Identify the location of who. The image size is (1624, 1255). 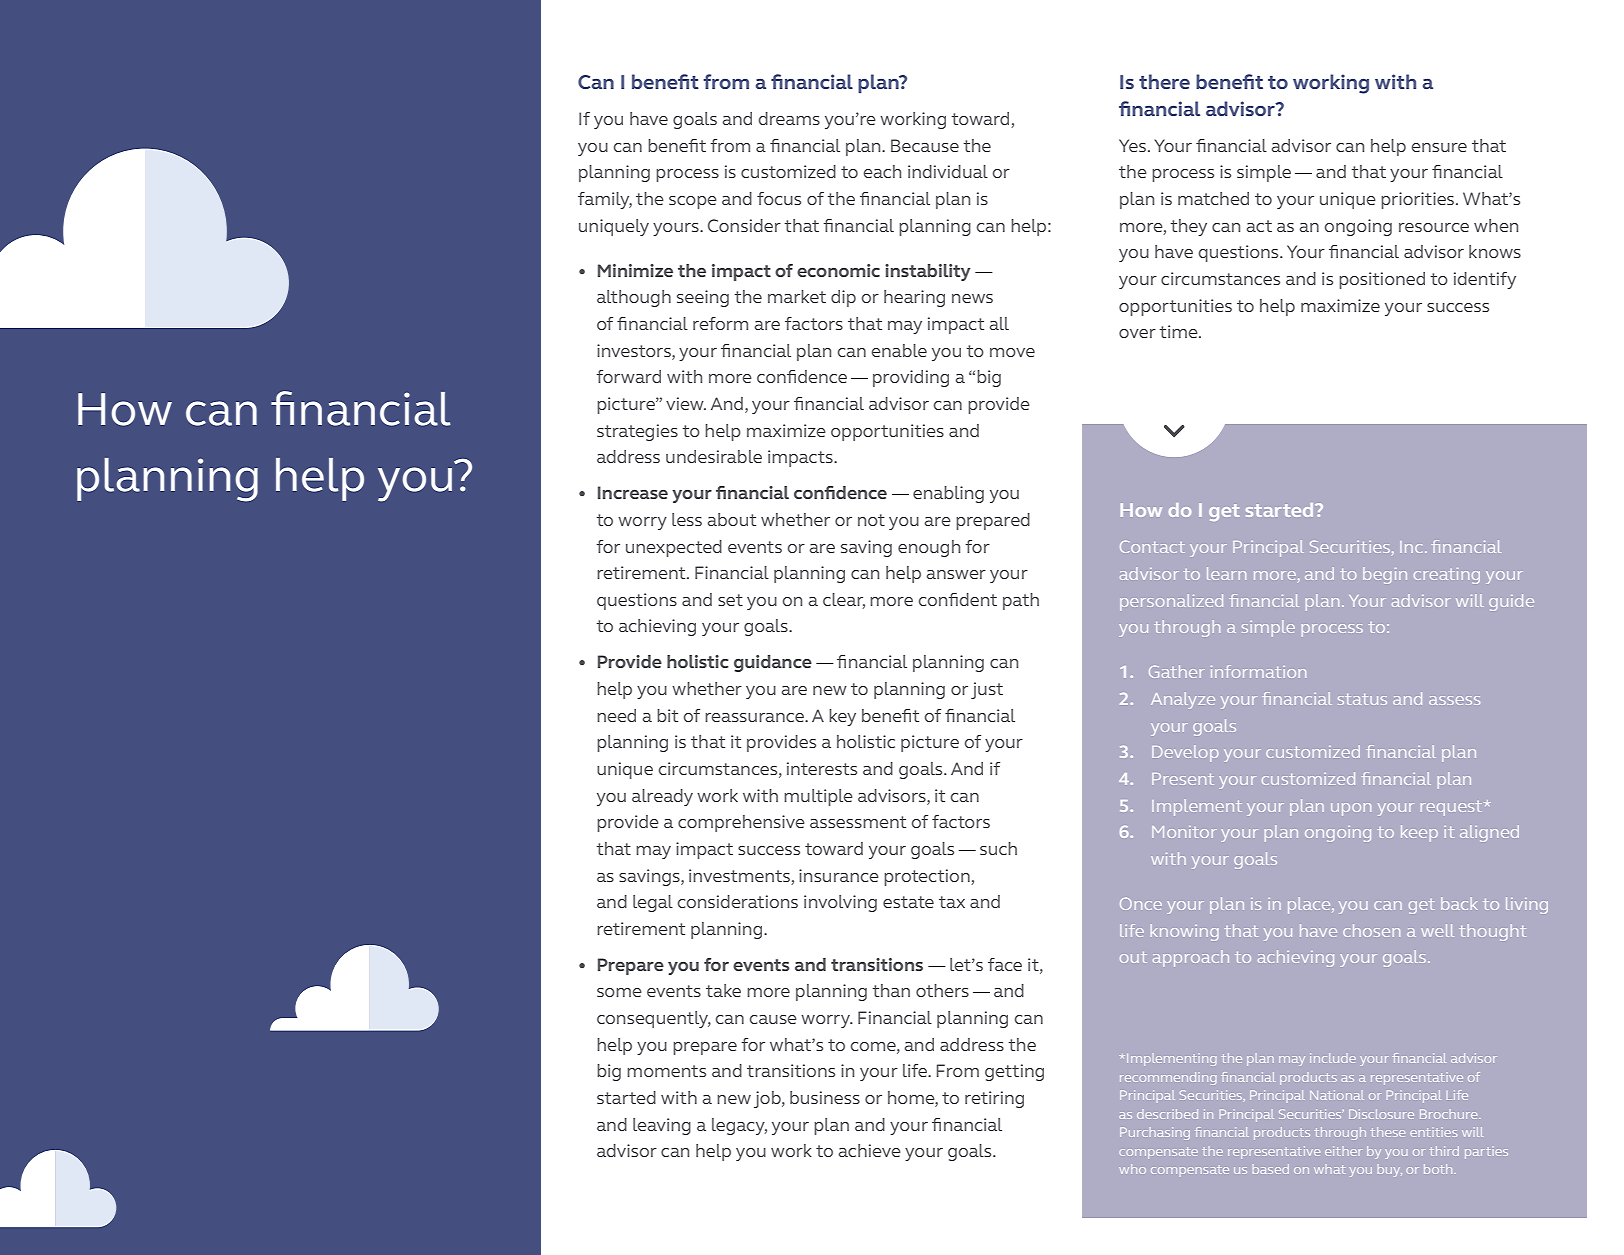
(1132, 1169).
